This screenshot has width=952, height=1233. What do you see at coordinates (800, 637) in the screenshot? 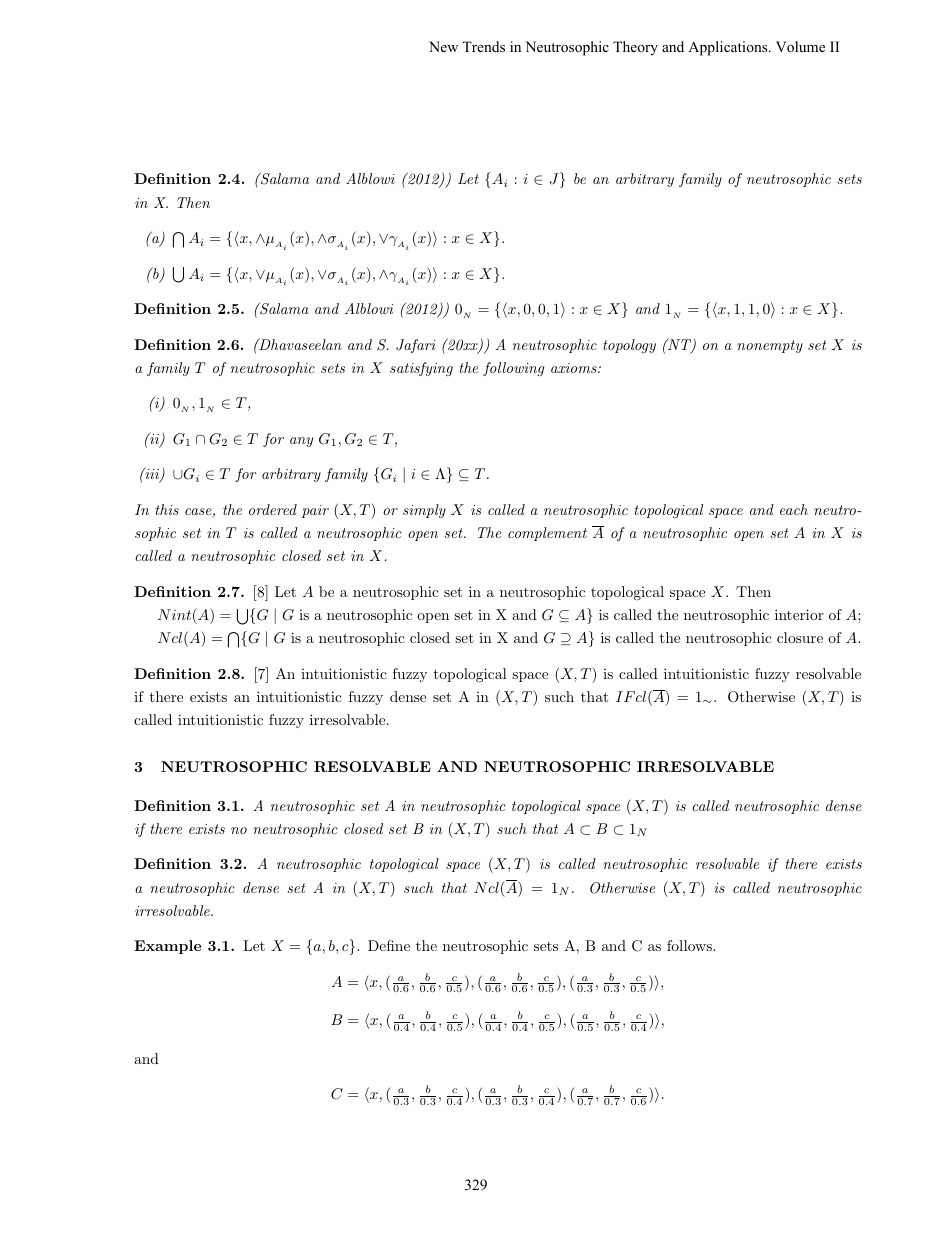
I see `closure` at bounding box center [800, 637].
